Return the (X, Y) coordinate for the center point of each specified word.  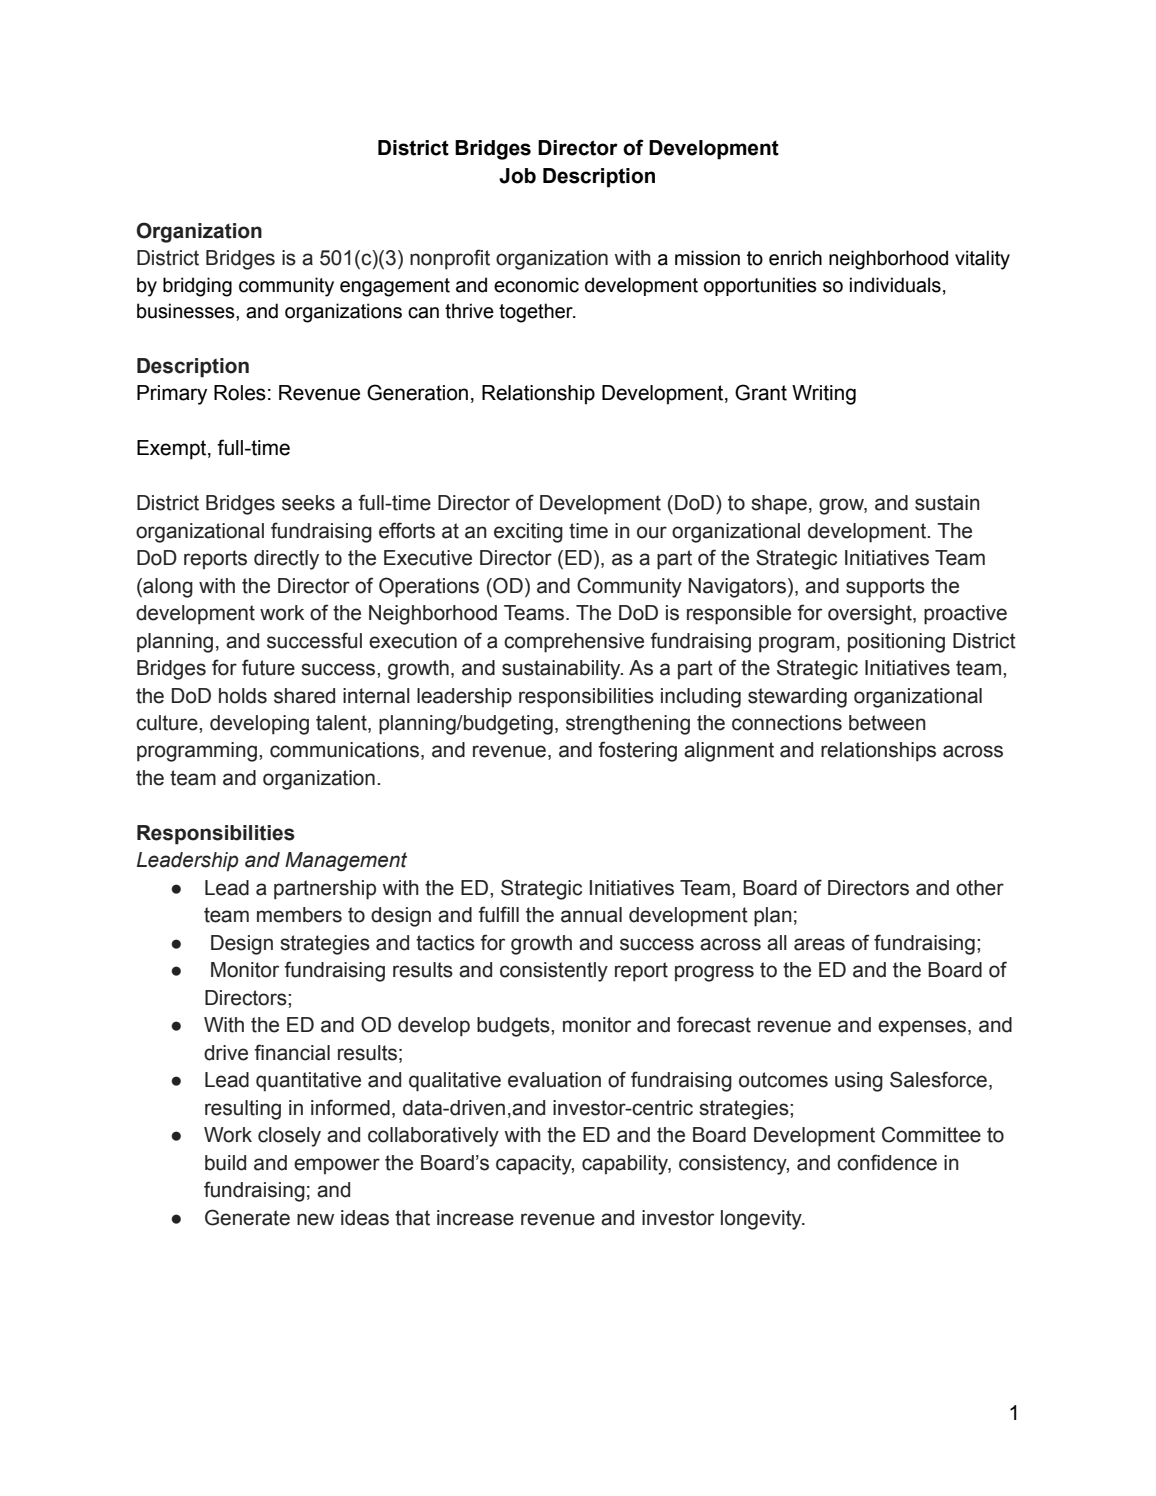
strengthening (628, 725)
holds (243, 696)
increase (475, 1218)
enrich (795, 258)
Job (517, 176)
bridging (197, 287)
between (887, 723)
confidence (887, 1162)
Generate (247, 1217)
